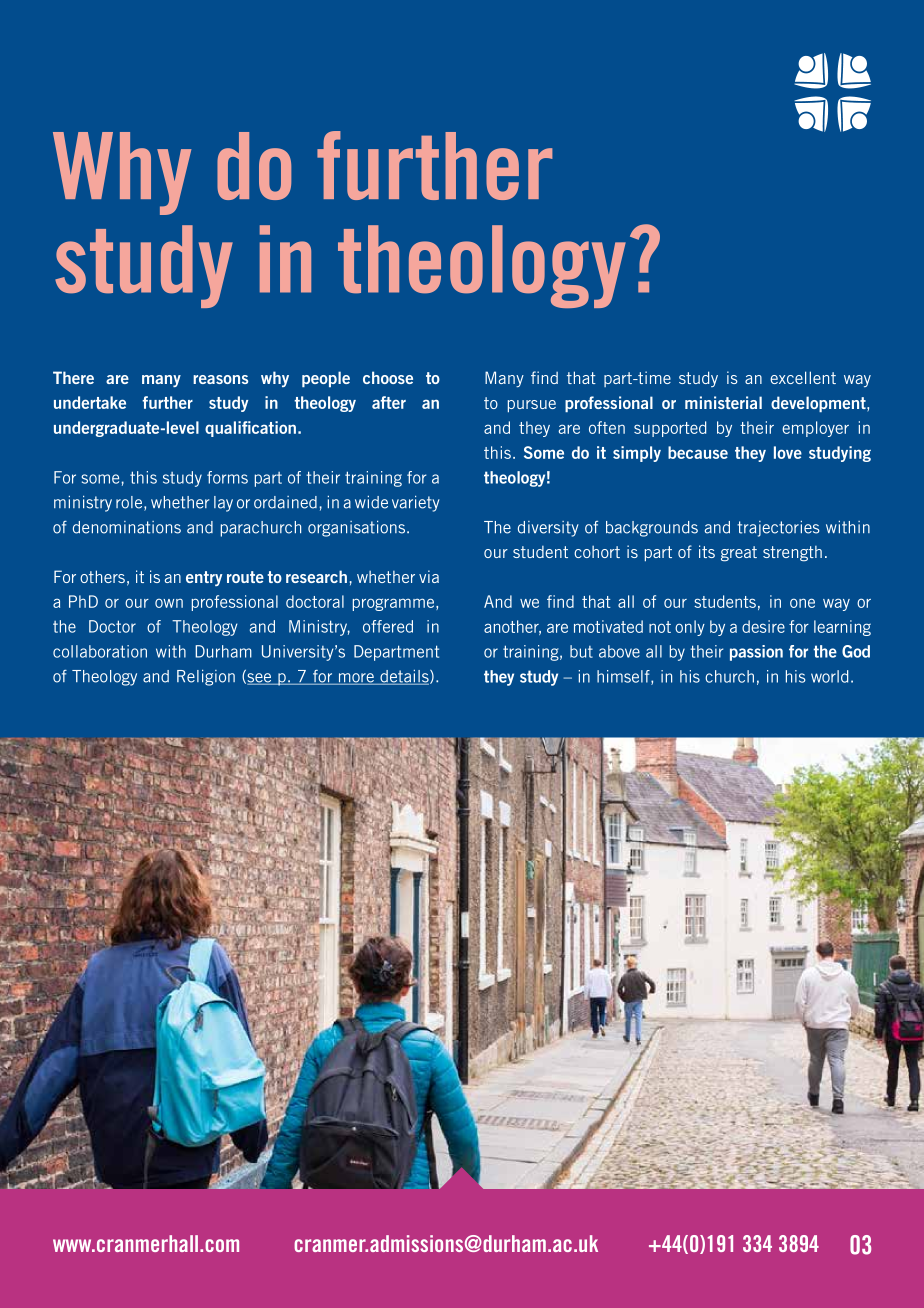 The height and width of the screenshot is (1308, 924). Describe the element at coordinates (127, 527) in the screenshot. I see `denominations` at that location.
